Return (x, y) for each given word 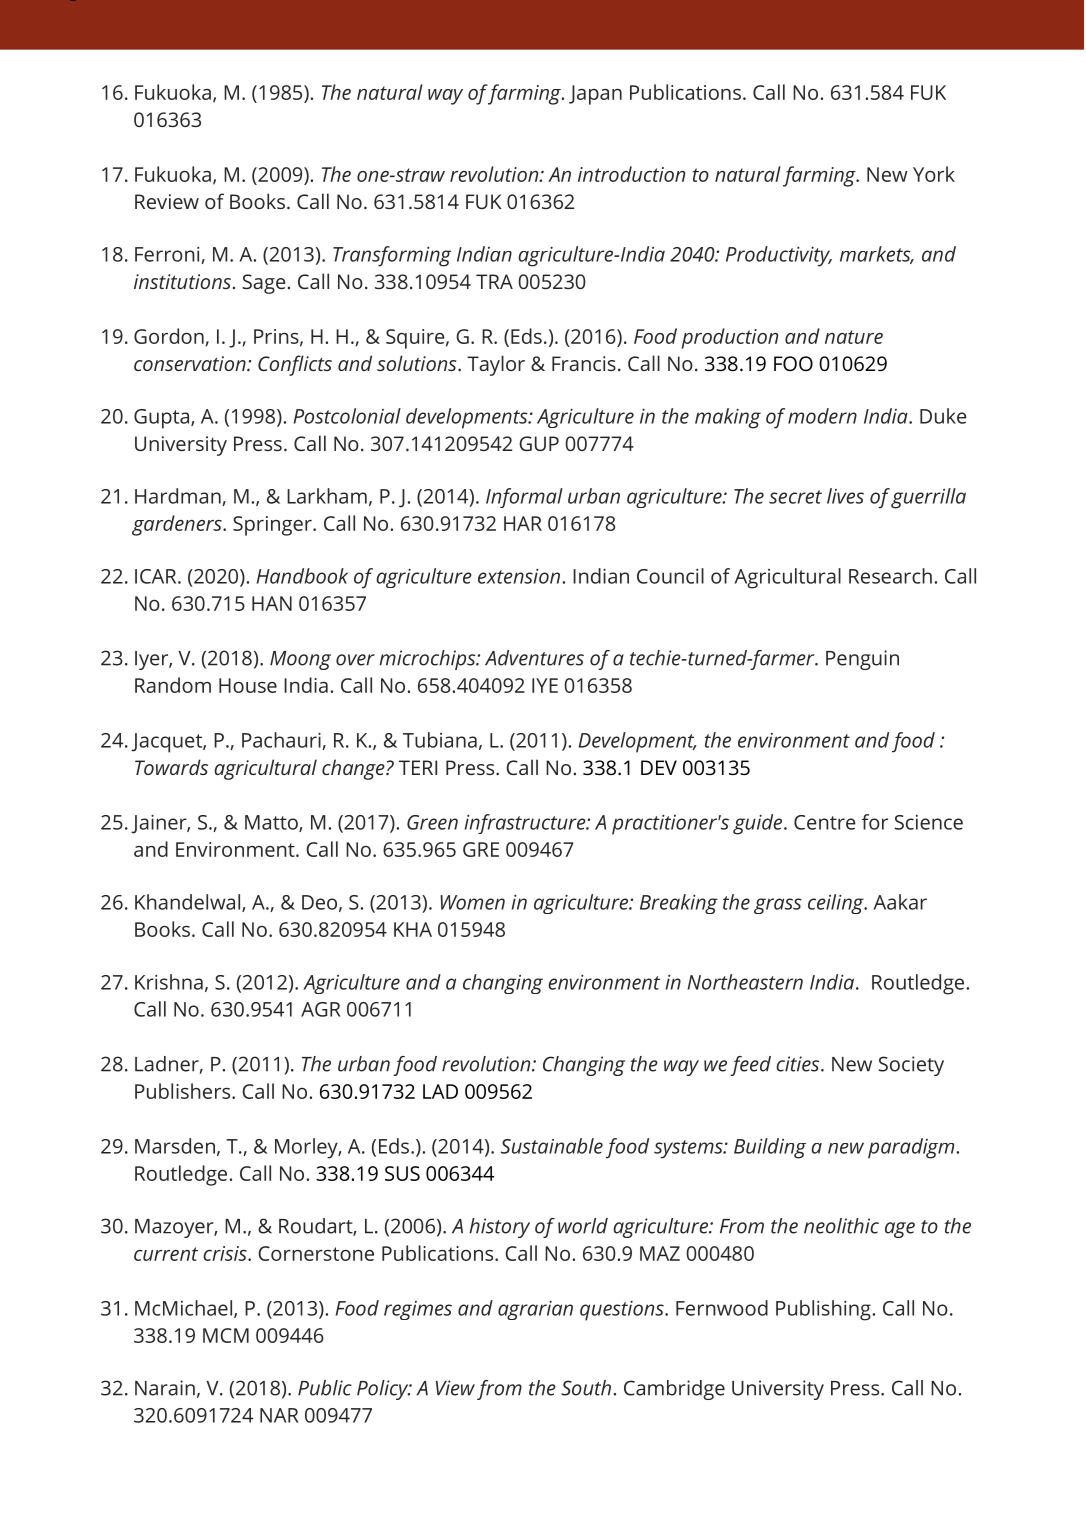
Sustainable (552, 1146)
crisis (226, 1253)
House (248, 685)
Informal (524, 498)
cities (799, 1064)
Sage (264, 284)
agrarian (535, 1310)
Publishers (184, 1091)
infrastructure (526, 824)
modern (822, 416)
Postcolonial (347, 416)
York (934, 174)
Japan (595, 95)
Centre (825, 822)
